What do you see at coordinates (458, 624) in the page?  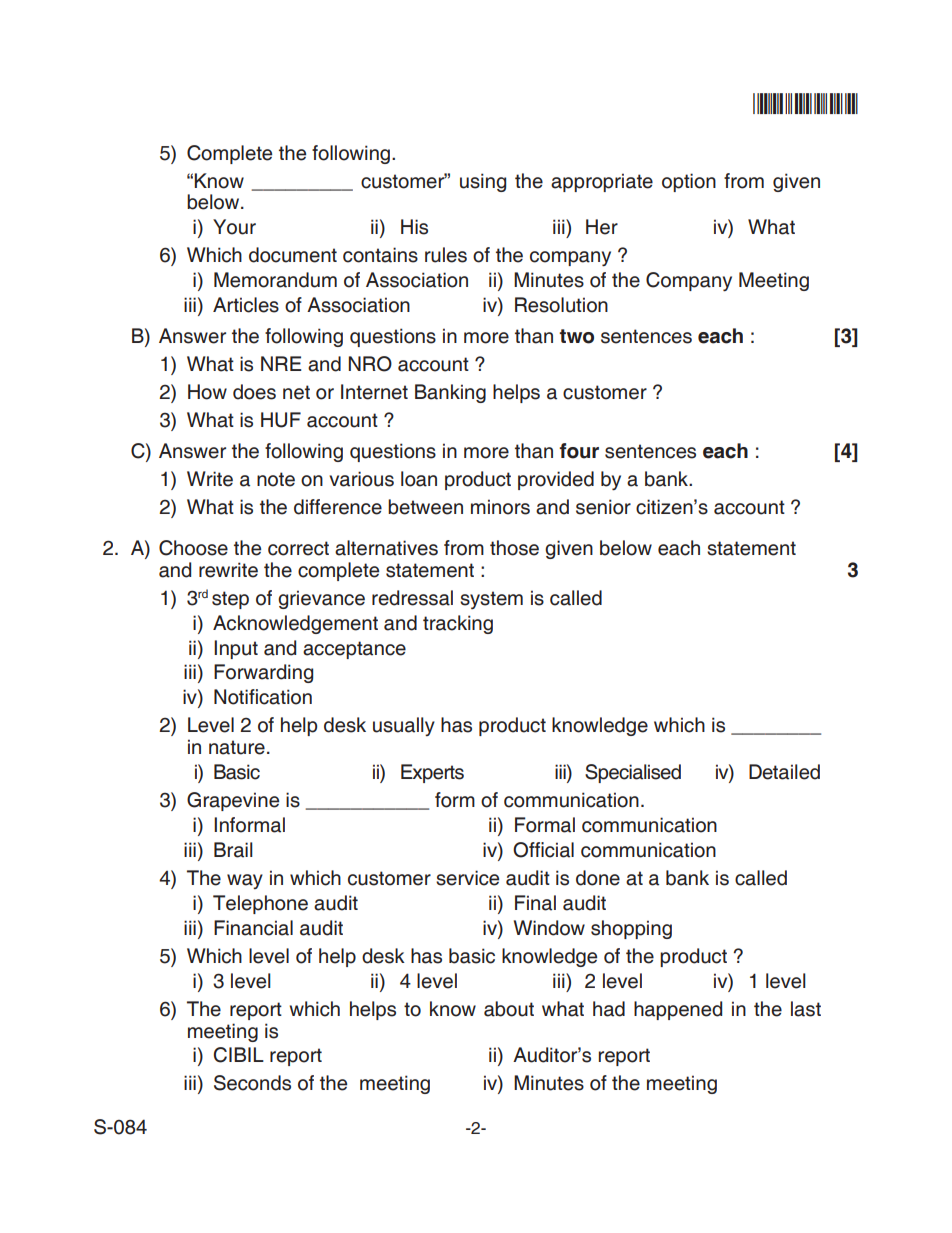 I see `tracking` at bounding box center [458, 624].
